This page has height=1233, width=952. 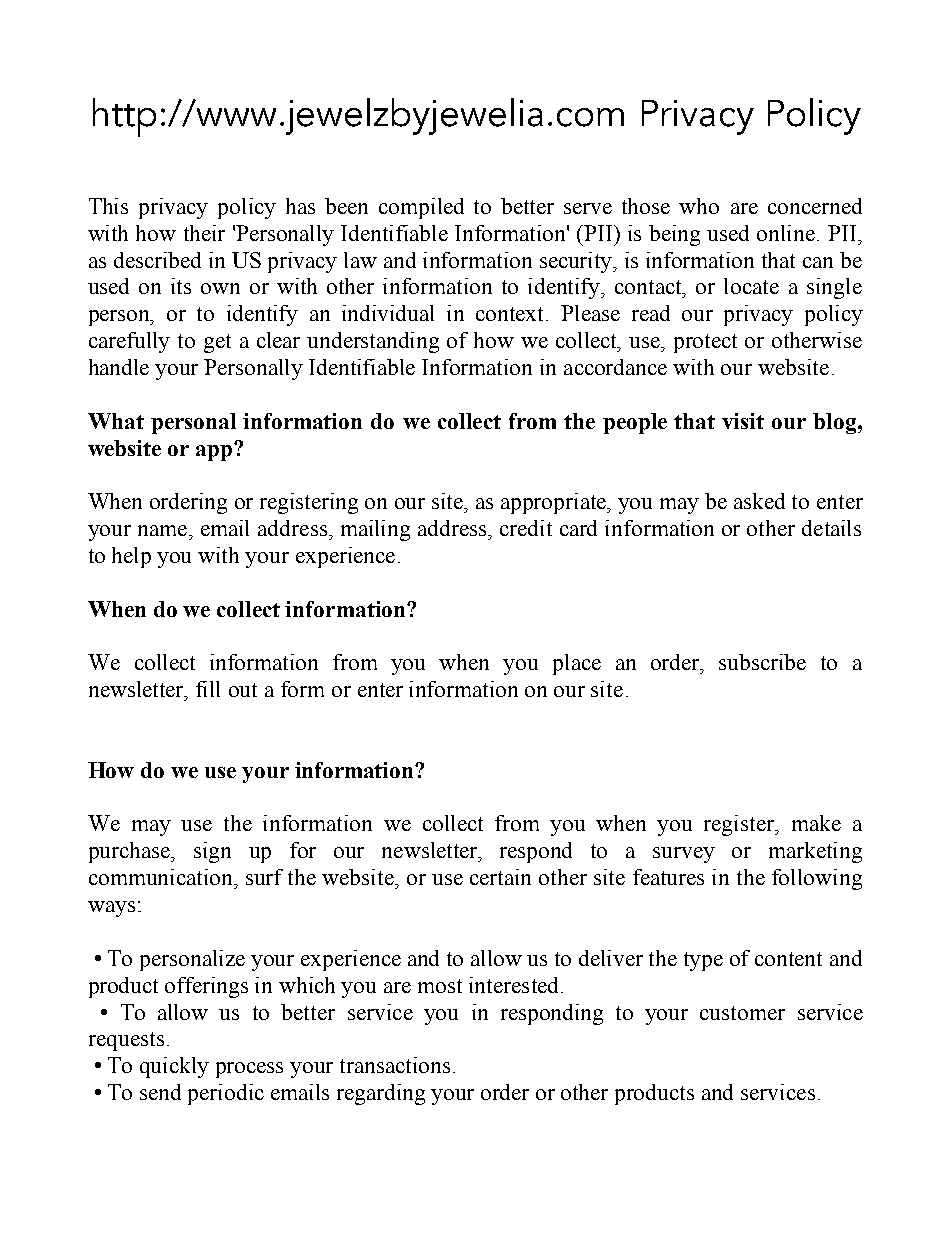 What do you see at coordinates (174, 1067) in the page?
I see `quickly` at bounding box center [174, 1067].
